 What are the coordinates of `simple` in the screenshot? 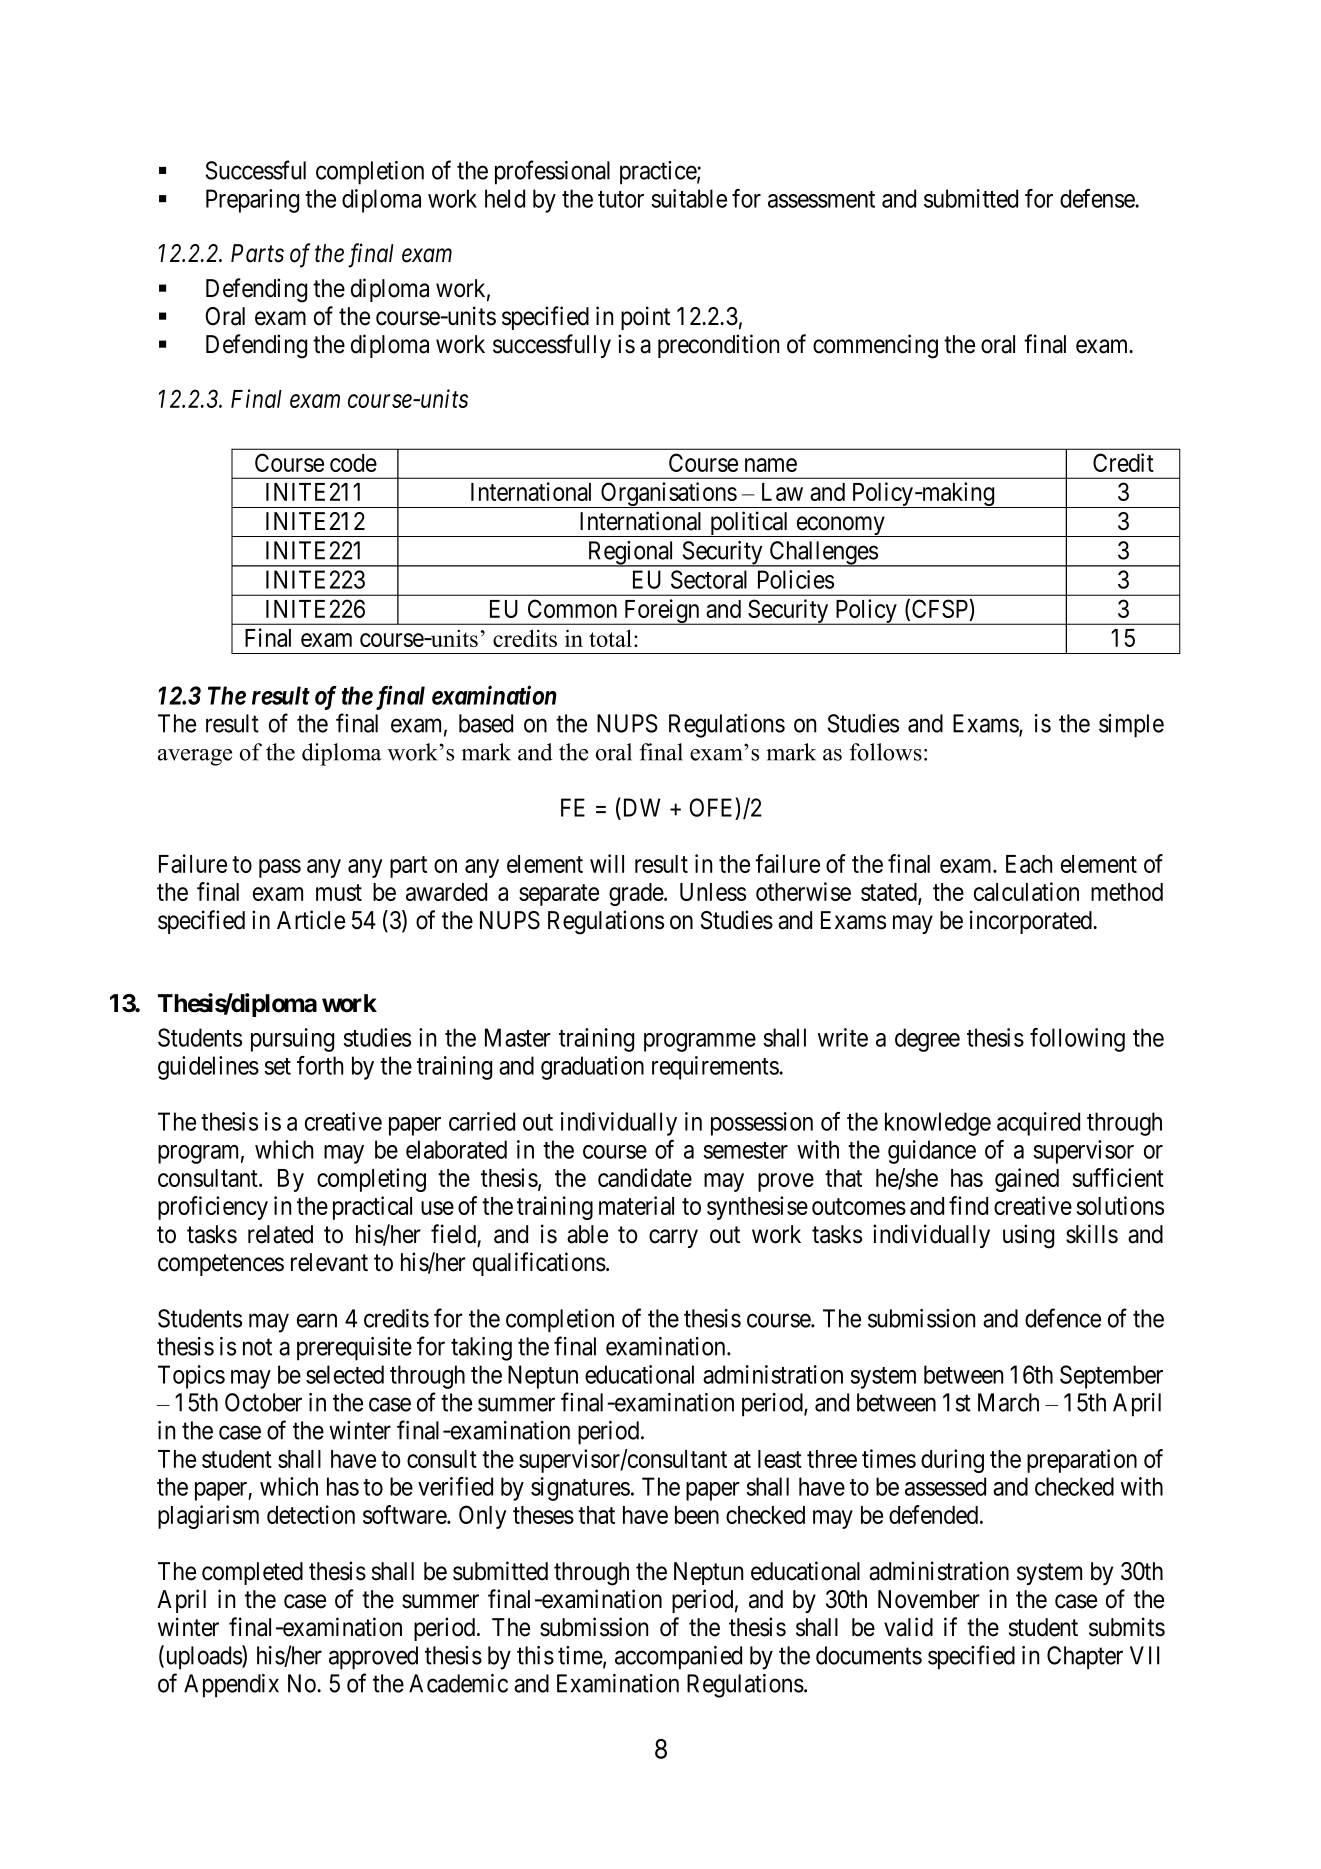 It's located at (1131, 726).
